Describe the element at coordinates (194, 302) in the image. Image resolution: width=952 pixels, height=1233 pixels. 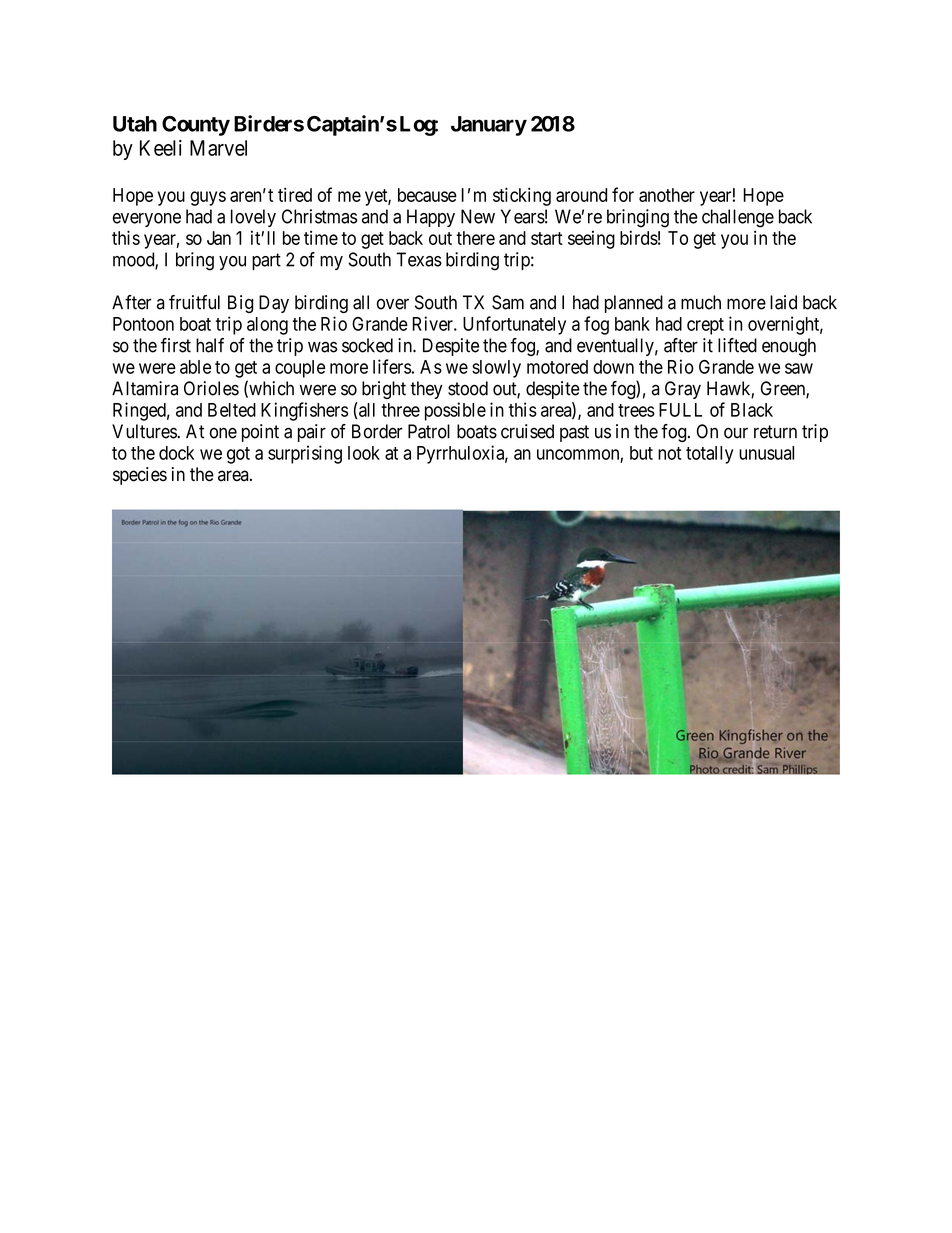
I see `fruitful` at that location.
